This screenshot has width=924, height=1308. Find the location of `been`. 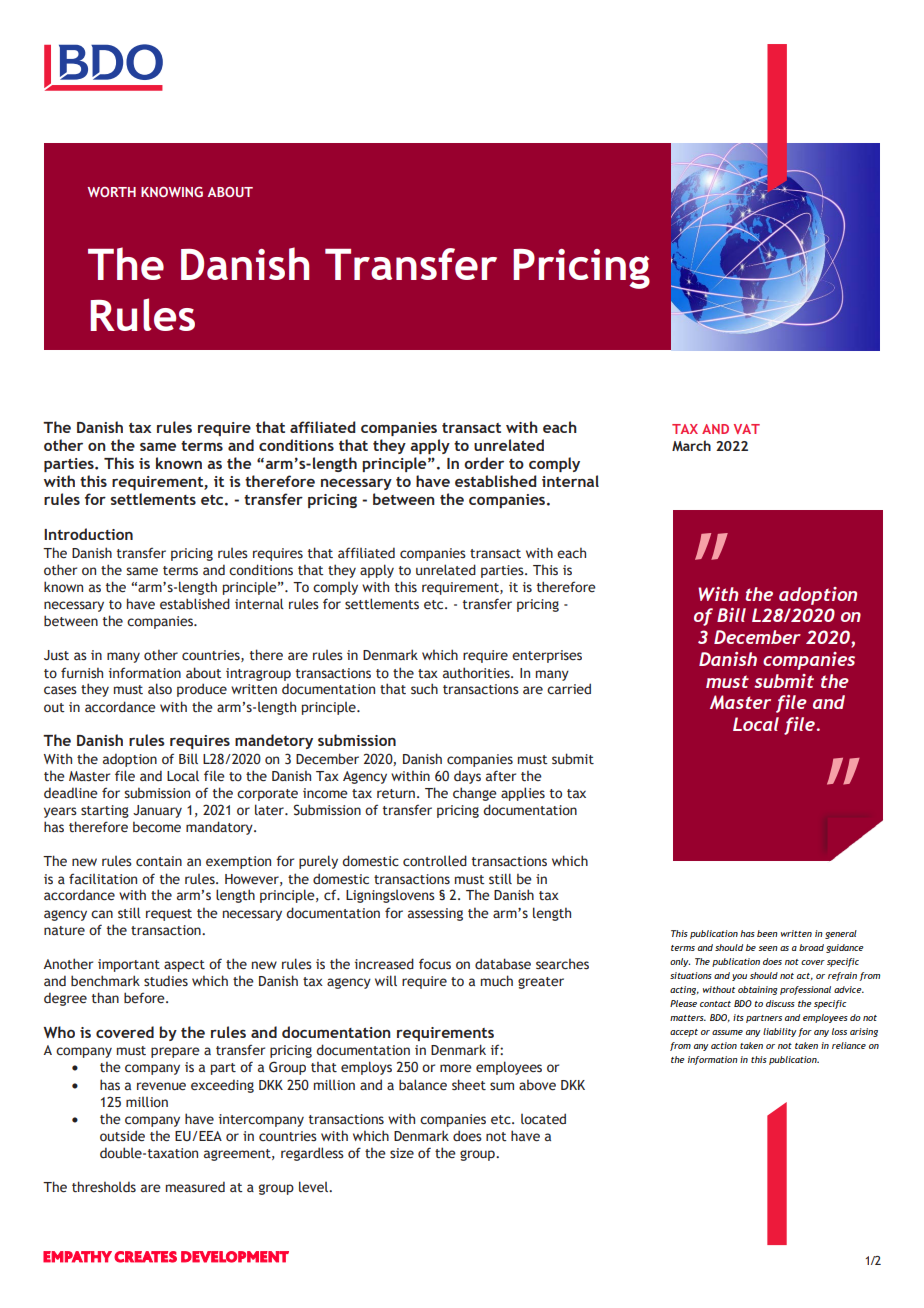

been is located at coordinates (767, 933).
